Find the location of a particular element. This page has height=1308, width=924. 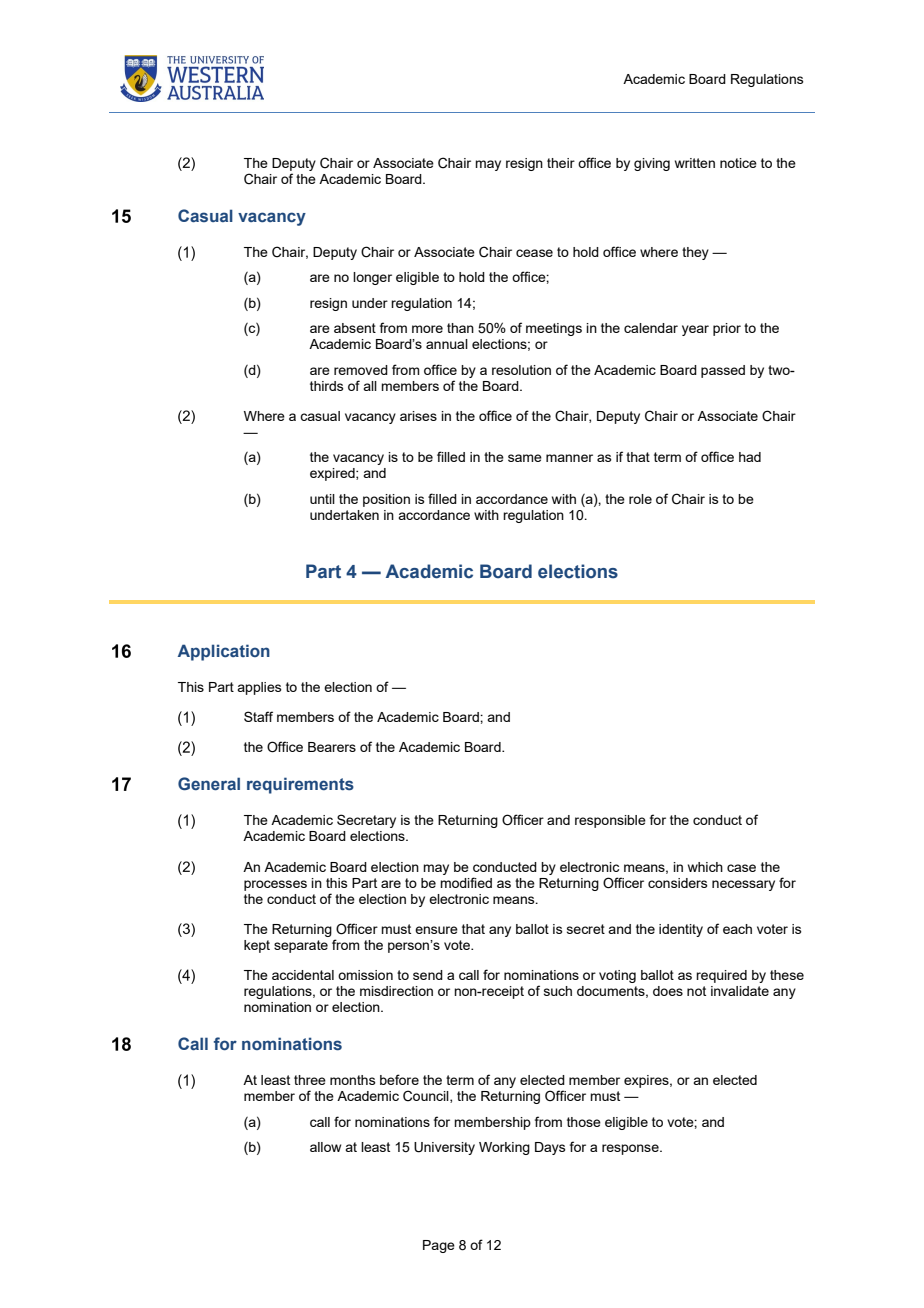

such is located at coordinates (558, 991).
